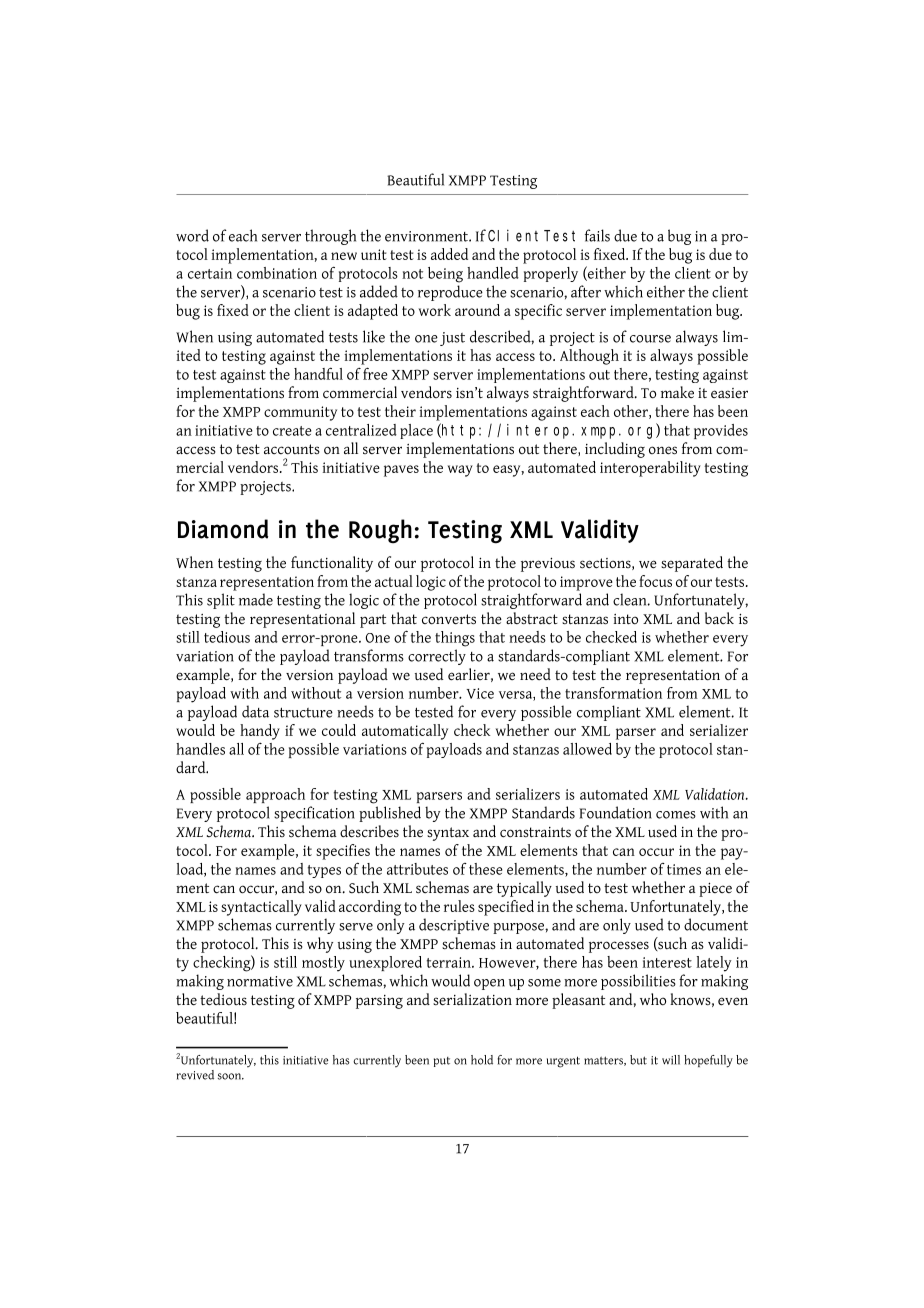 This page has height=1308, width=924. Describe the element at coordinates (684, 869) in the page. I see `times` at that location.
